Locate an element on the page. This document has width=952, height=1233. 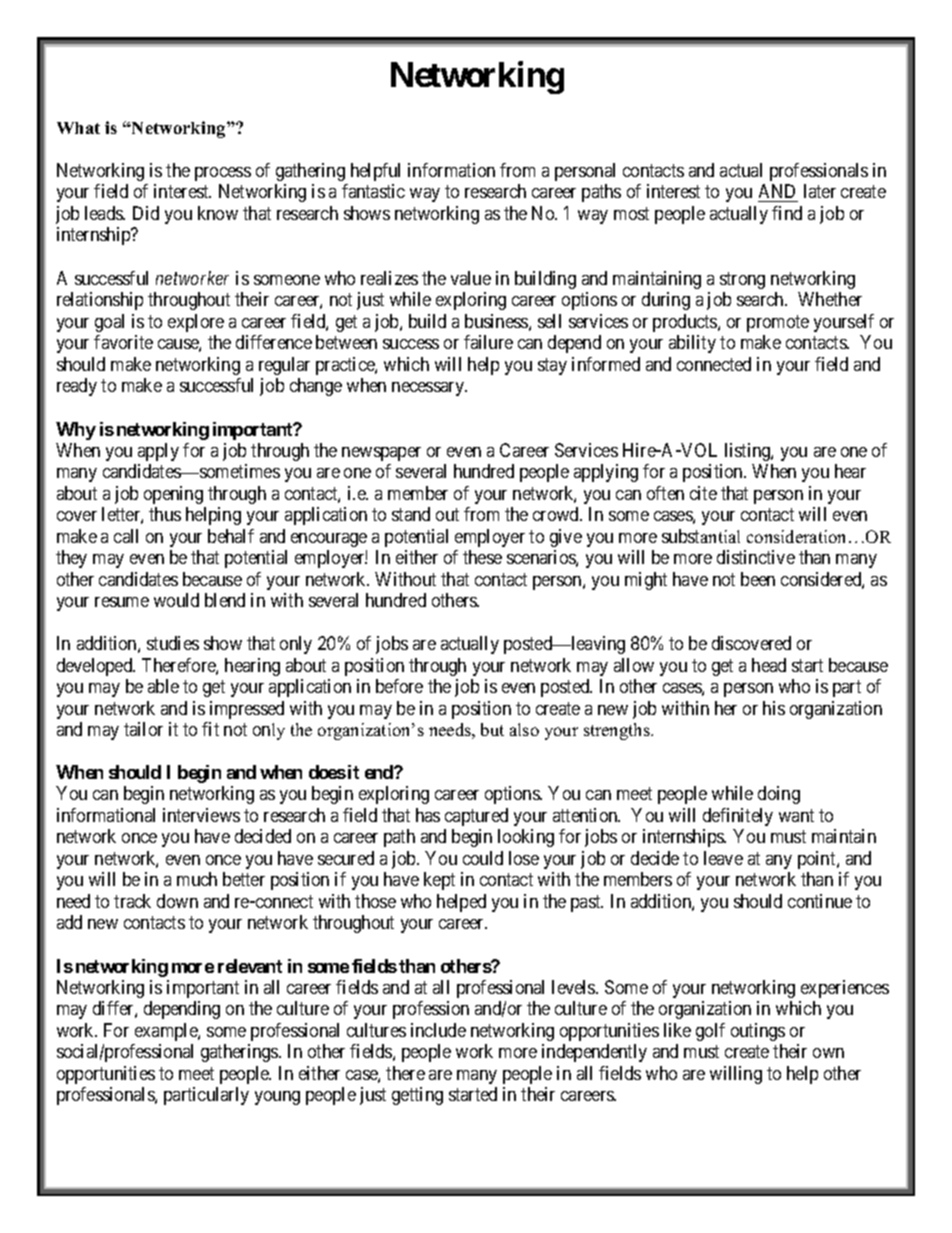
getting is located at coordinates (417, 1096).
